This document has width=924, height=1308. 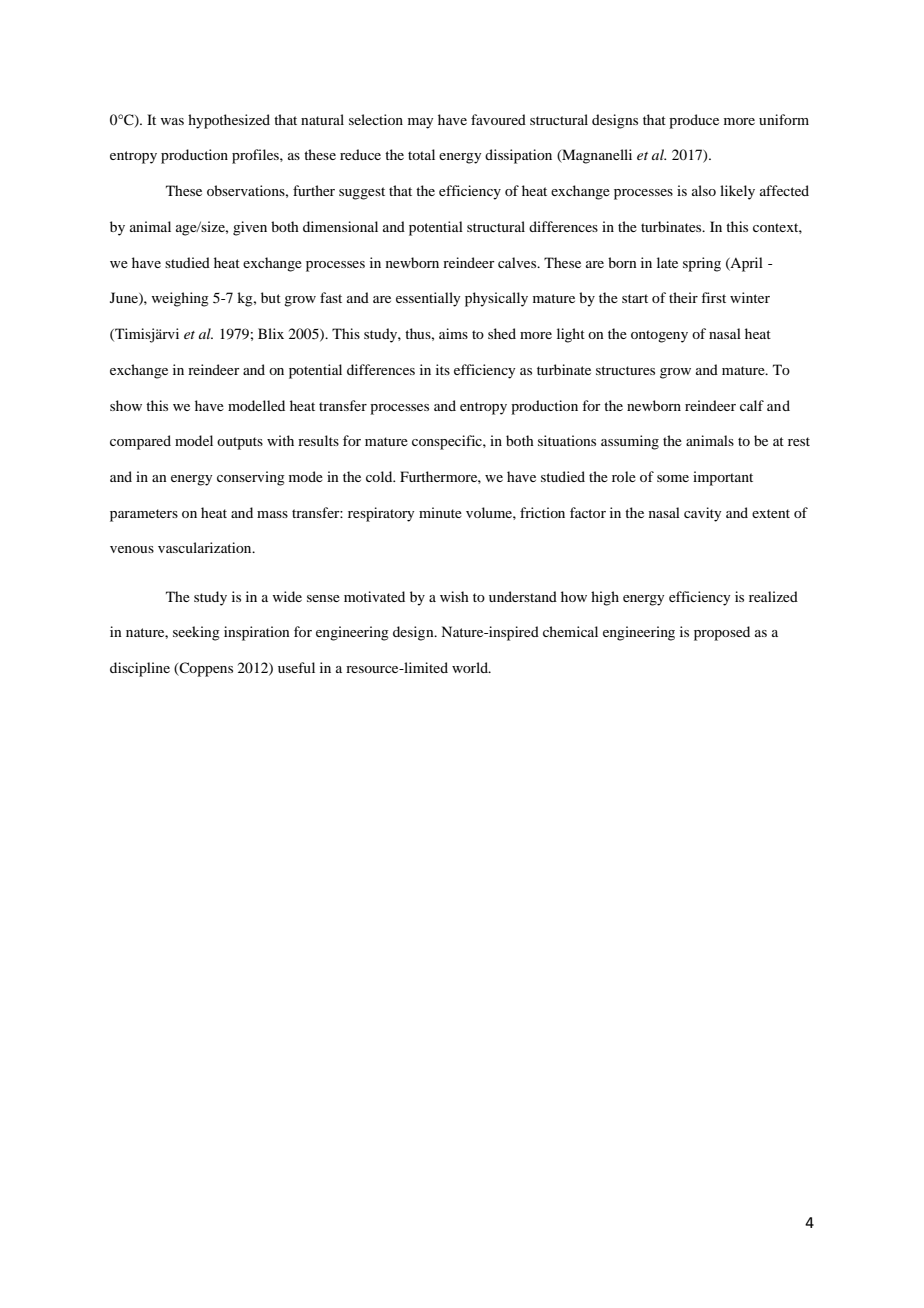 I want to click on its, so click(x=443, y=369).
